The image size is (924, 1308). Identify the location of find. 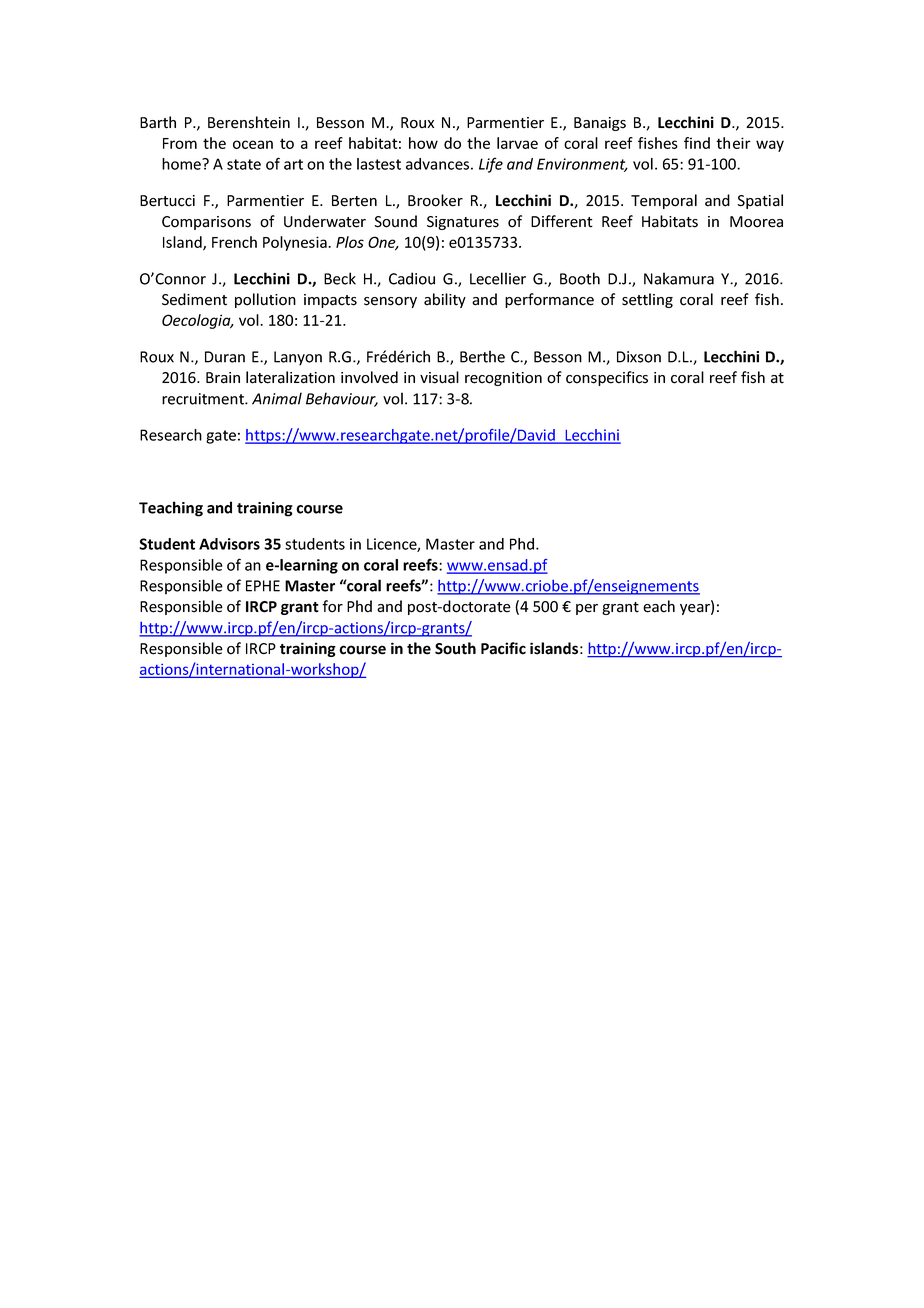
(697, 143).
